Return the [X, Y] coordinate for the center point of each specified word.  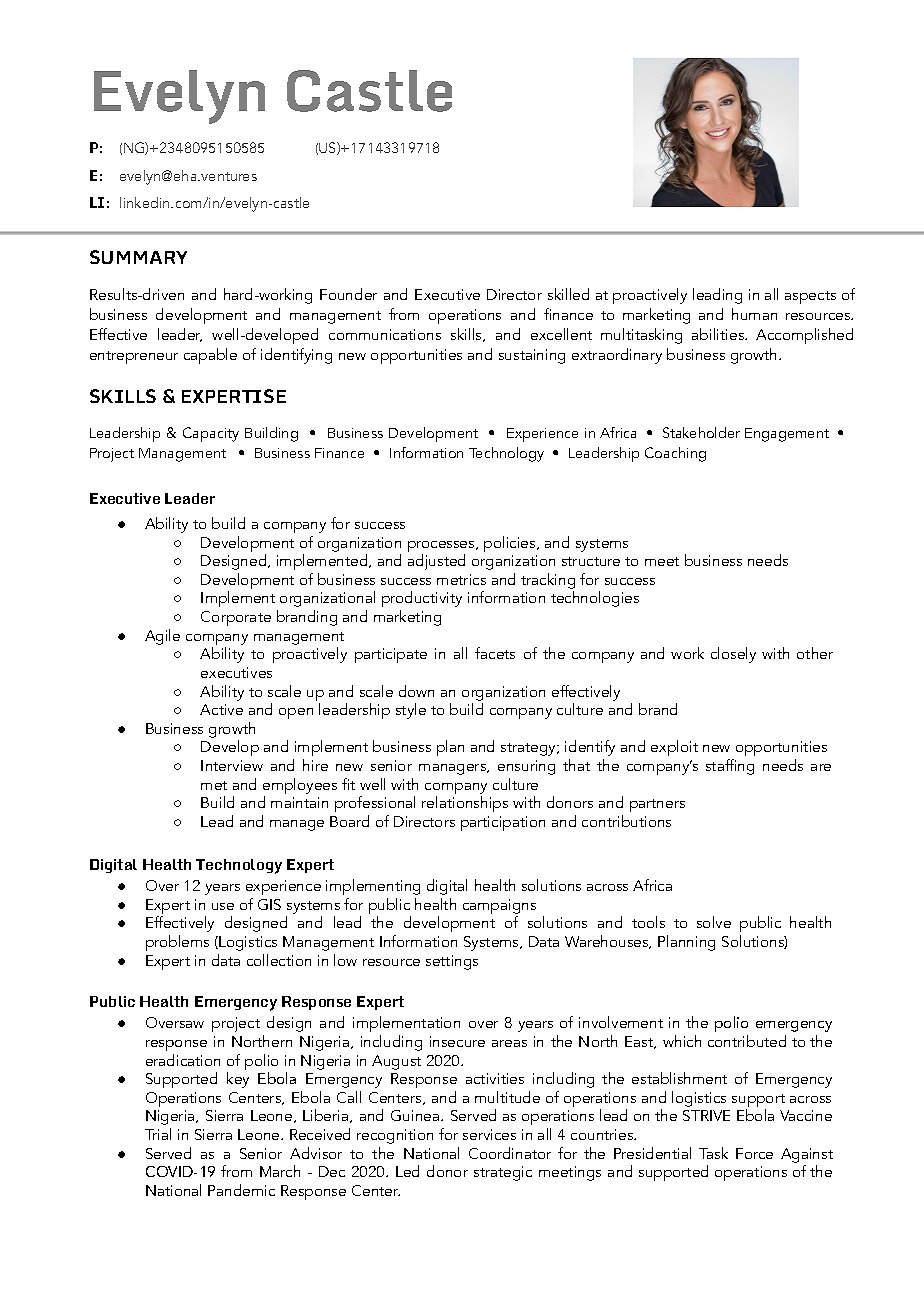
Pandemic [241, 1190]
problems [177, 943]
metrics [461, 579]
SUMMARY [138, 257]
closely [733, 655]
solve [714, 922]
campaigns [499, 908]
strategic [503, 1173]
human [754, 314]
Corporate [236, 618]
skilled [568, 294]
